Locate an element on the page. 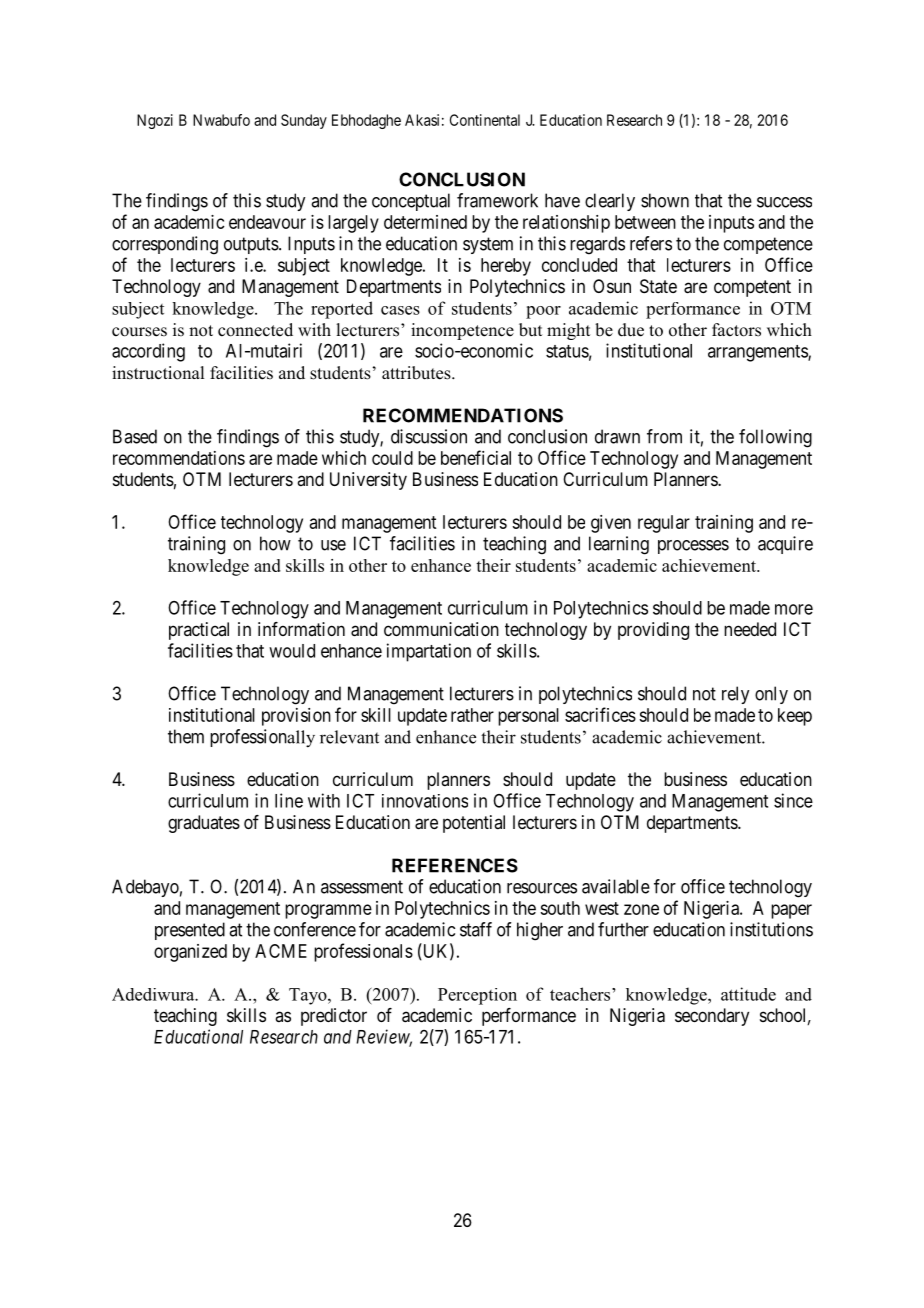 The width and height of the image is (924, 1308). shown is located at coordinates (665, 200).
